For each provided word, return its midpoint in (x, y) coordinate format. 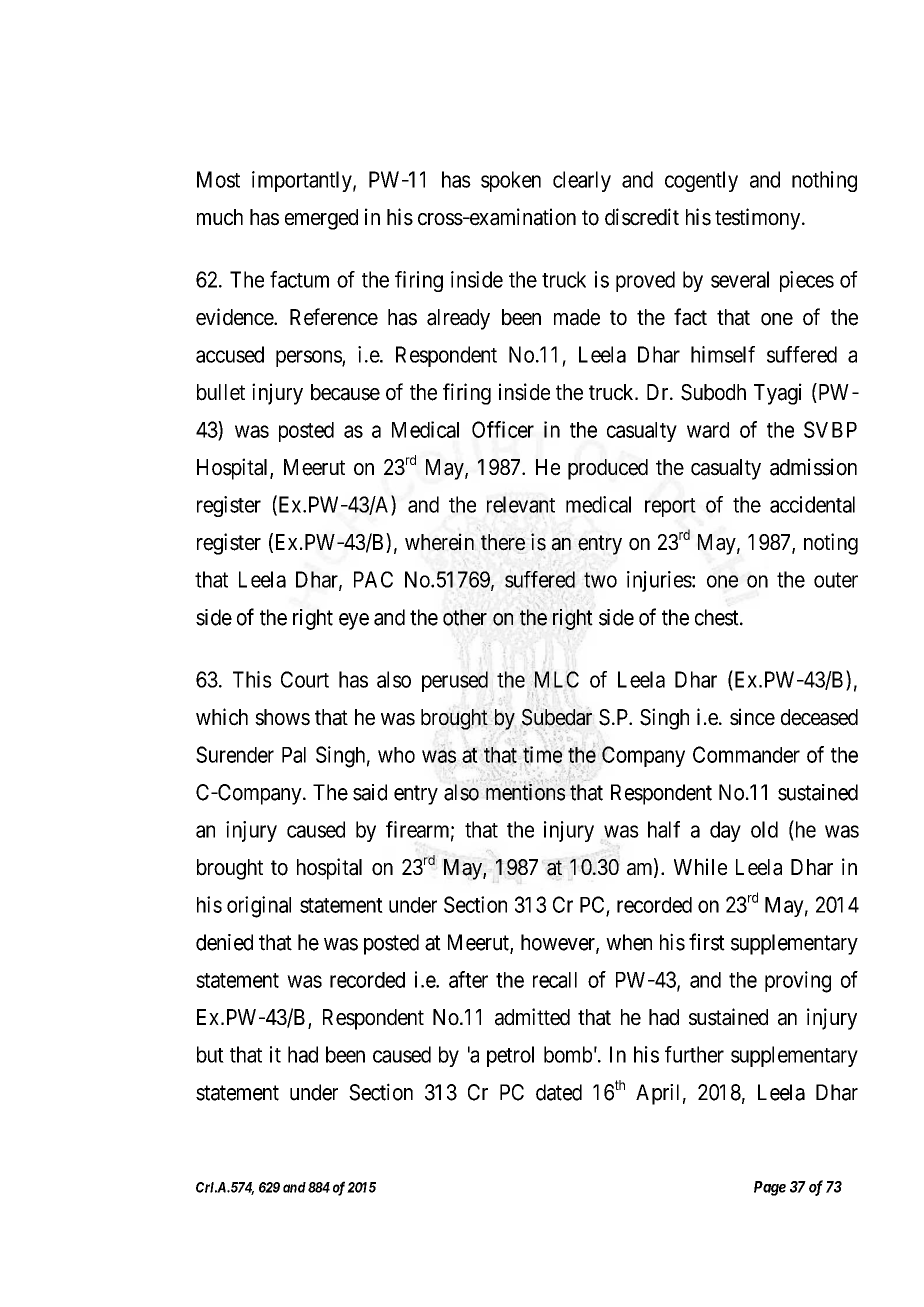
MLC (556, 679)
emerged (321, 219)
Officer (503, 429)
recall (555, 980)
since (752, 717)
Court (305, 679)
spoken (511, 181)
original (259, 907)
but (210, 1054)
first (707, 942)
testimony (759, 219)
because (345, 392)
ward (708, 430)
